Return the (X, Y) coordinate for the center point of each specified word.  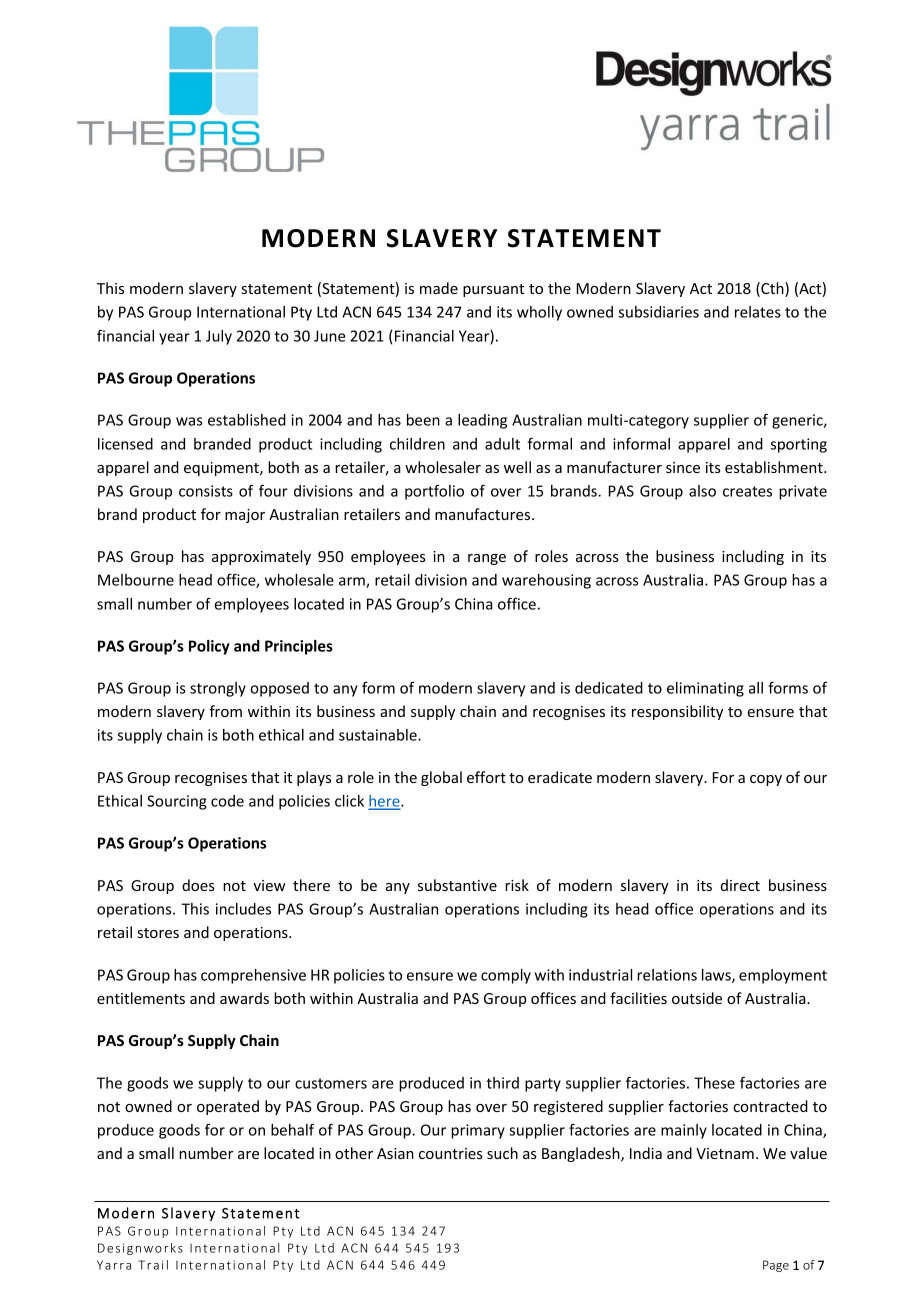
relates (758, 312)
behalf (292, 1129)
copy (766, 780)
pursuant (493, 290)
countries (451, 1153)
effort (486, 777)
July (219, 337)
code (227, 801)
